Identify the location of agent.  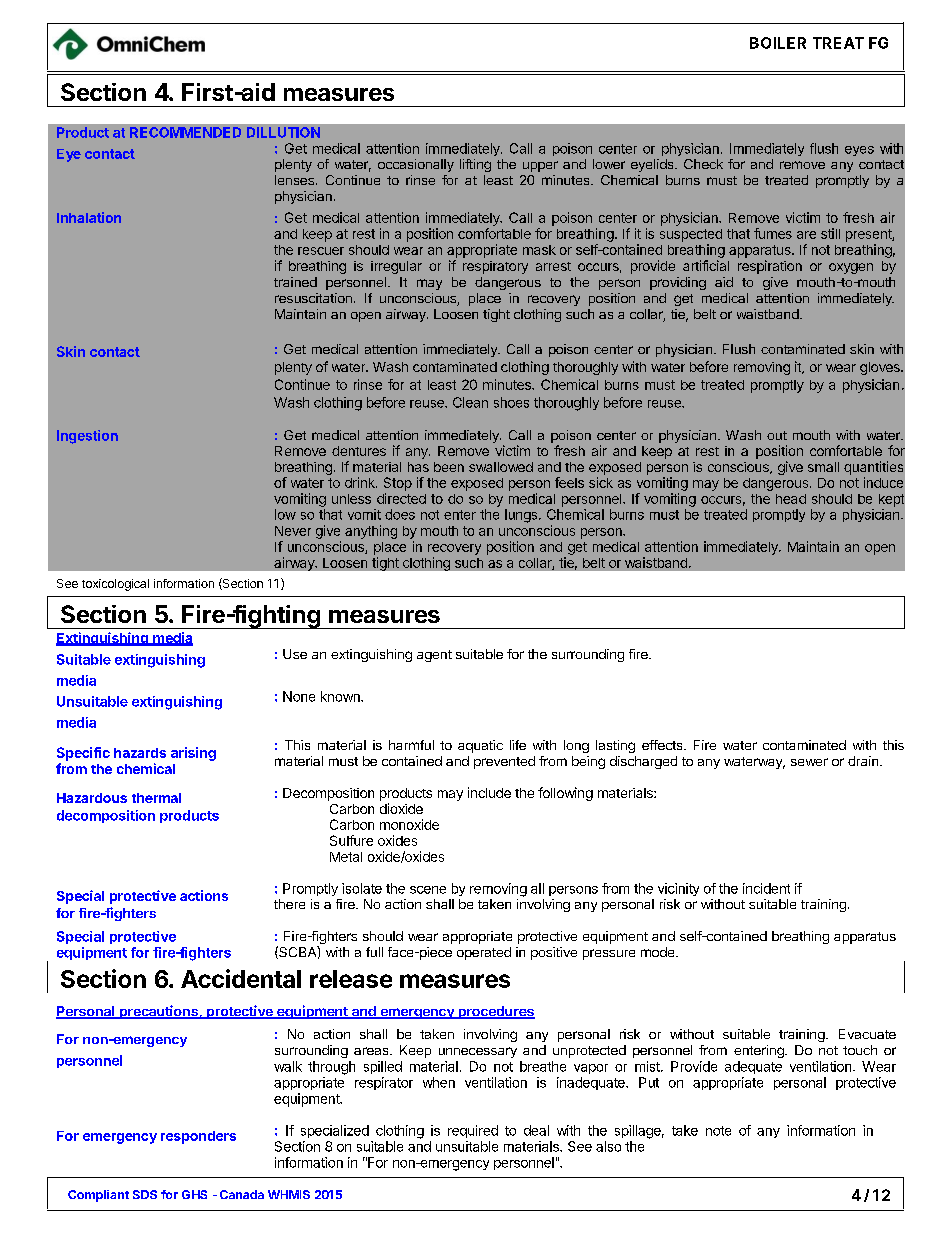
(434, 656).
